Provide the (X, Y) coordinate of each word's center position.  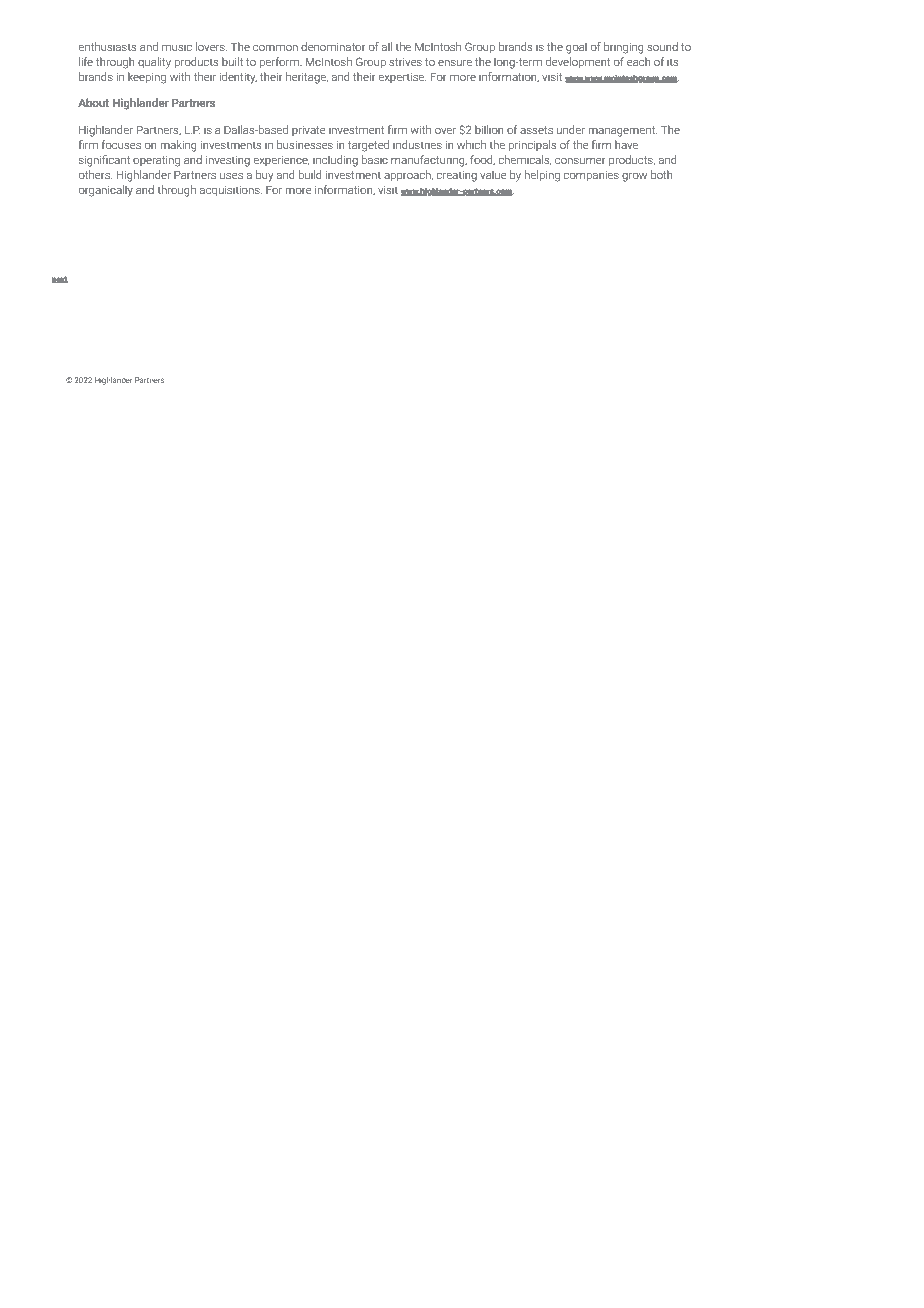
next (60, 279)
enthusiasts (107, 46)
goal (576, 48)
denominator (333, 46)
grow (634, 177)
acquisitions (231, 191)
